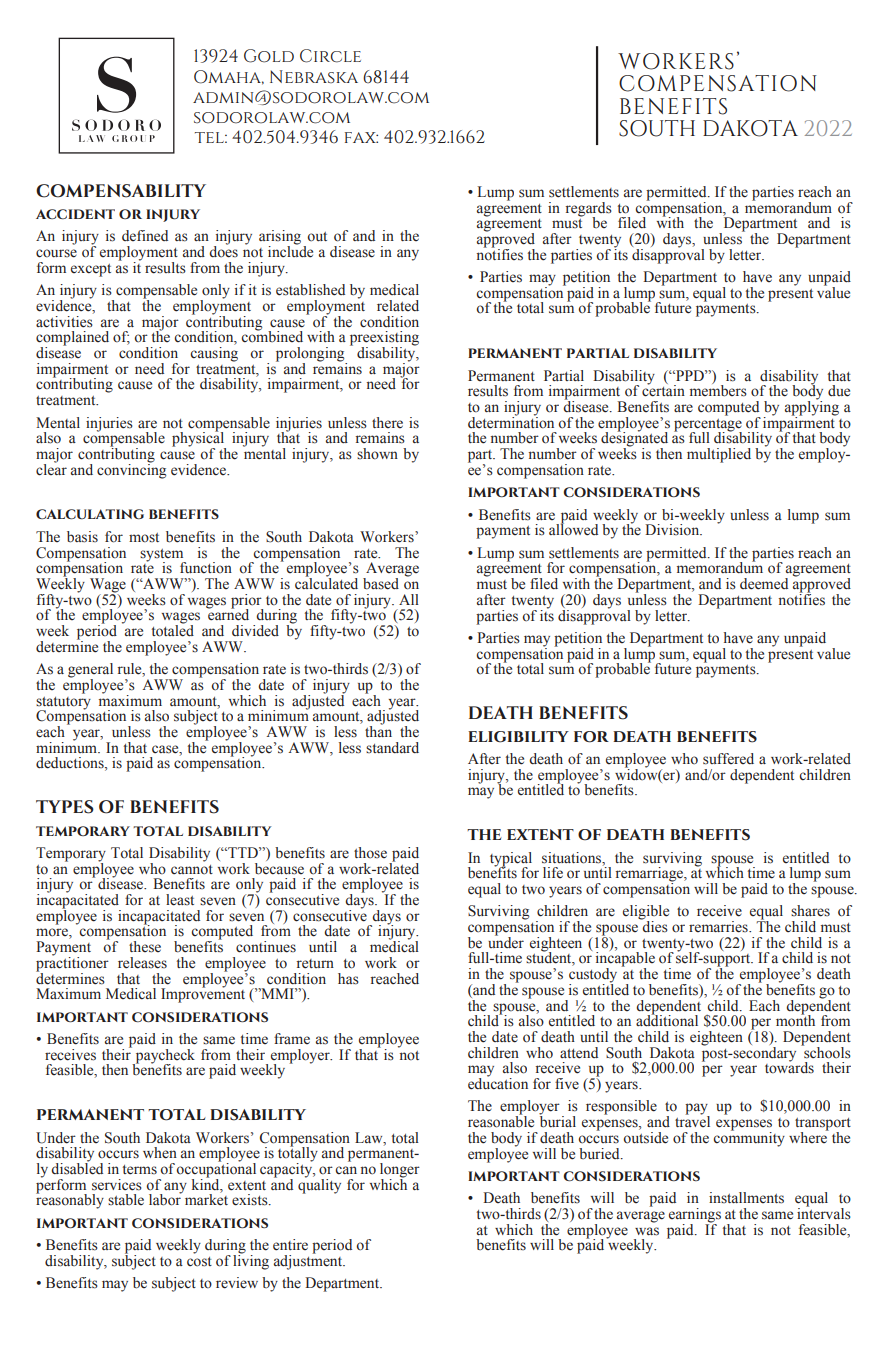 The width and height of the screenshot is (887, 1372). Describe the element at coordinates (361, 137) in the screenshot. I see `fax` at that location.
